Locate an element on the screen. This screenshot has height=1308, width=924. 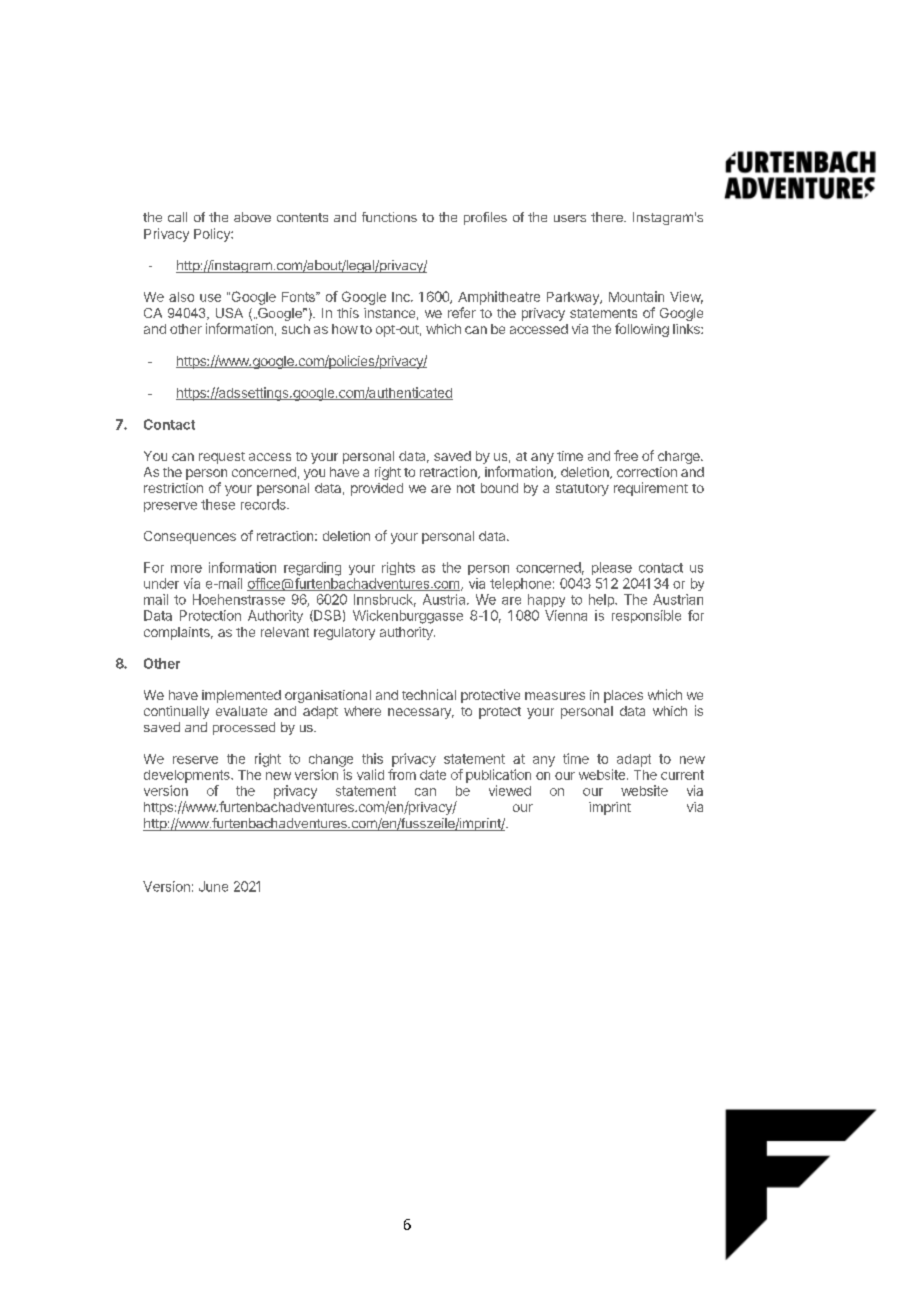
Policy is located at coordinates (213, 235).
